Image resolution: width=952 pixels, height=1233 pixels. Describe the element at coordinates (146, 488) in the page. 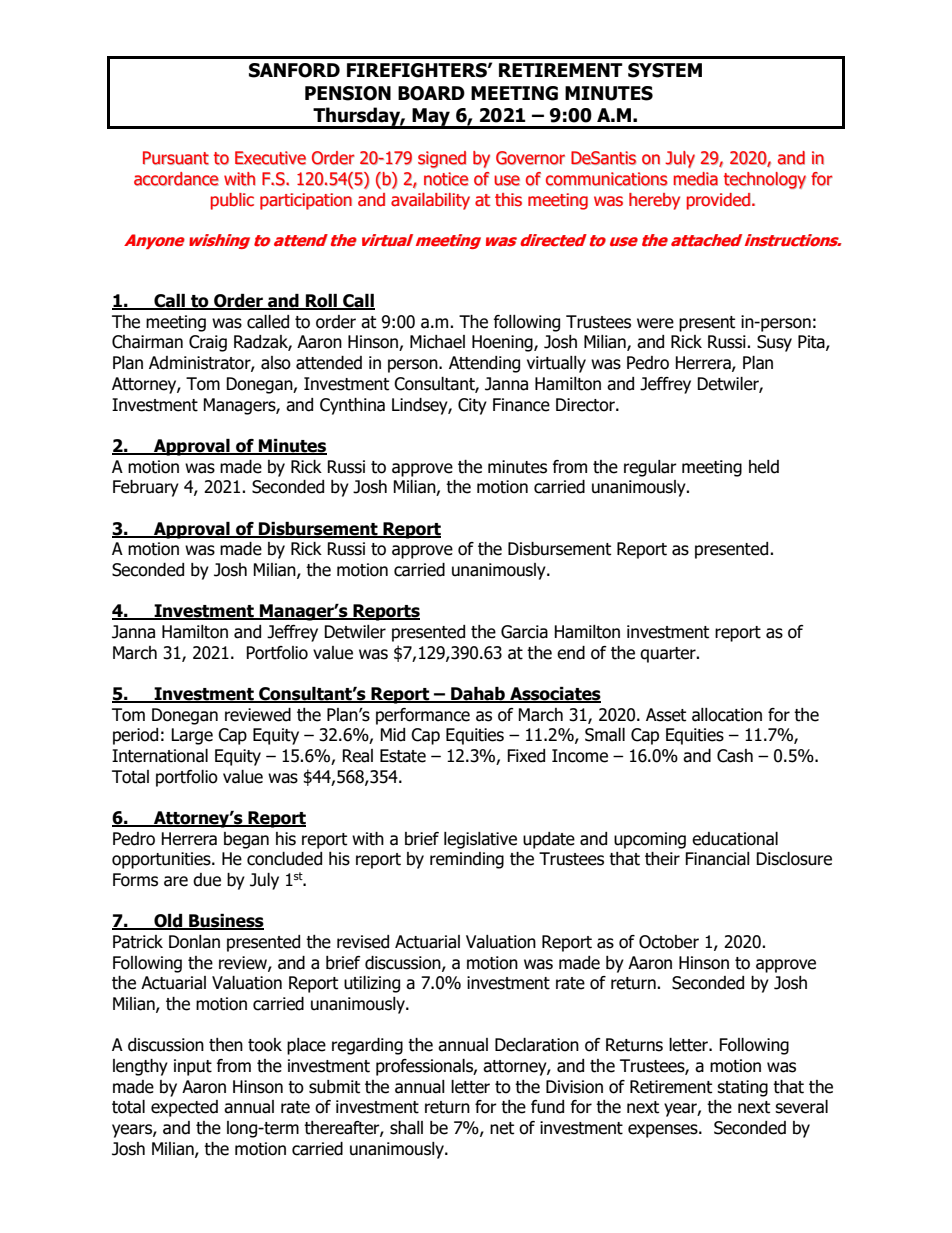

I see `February` at that location.
